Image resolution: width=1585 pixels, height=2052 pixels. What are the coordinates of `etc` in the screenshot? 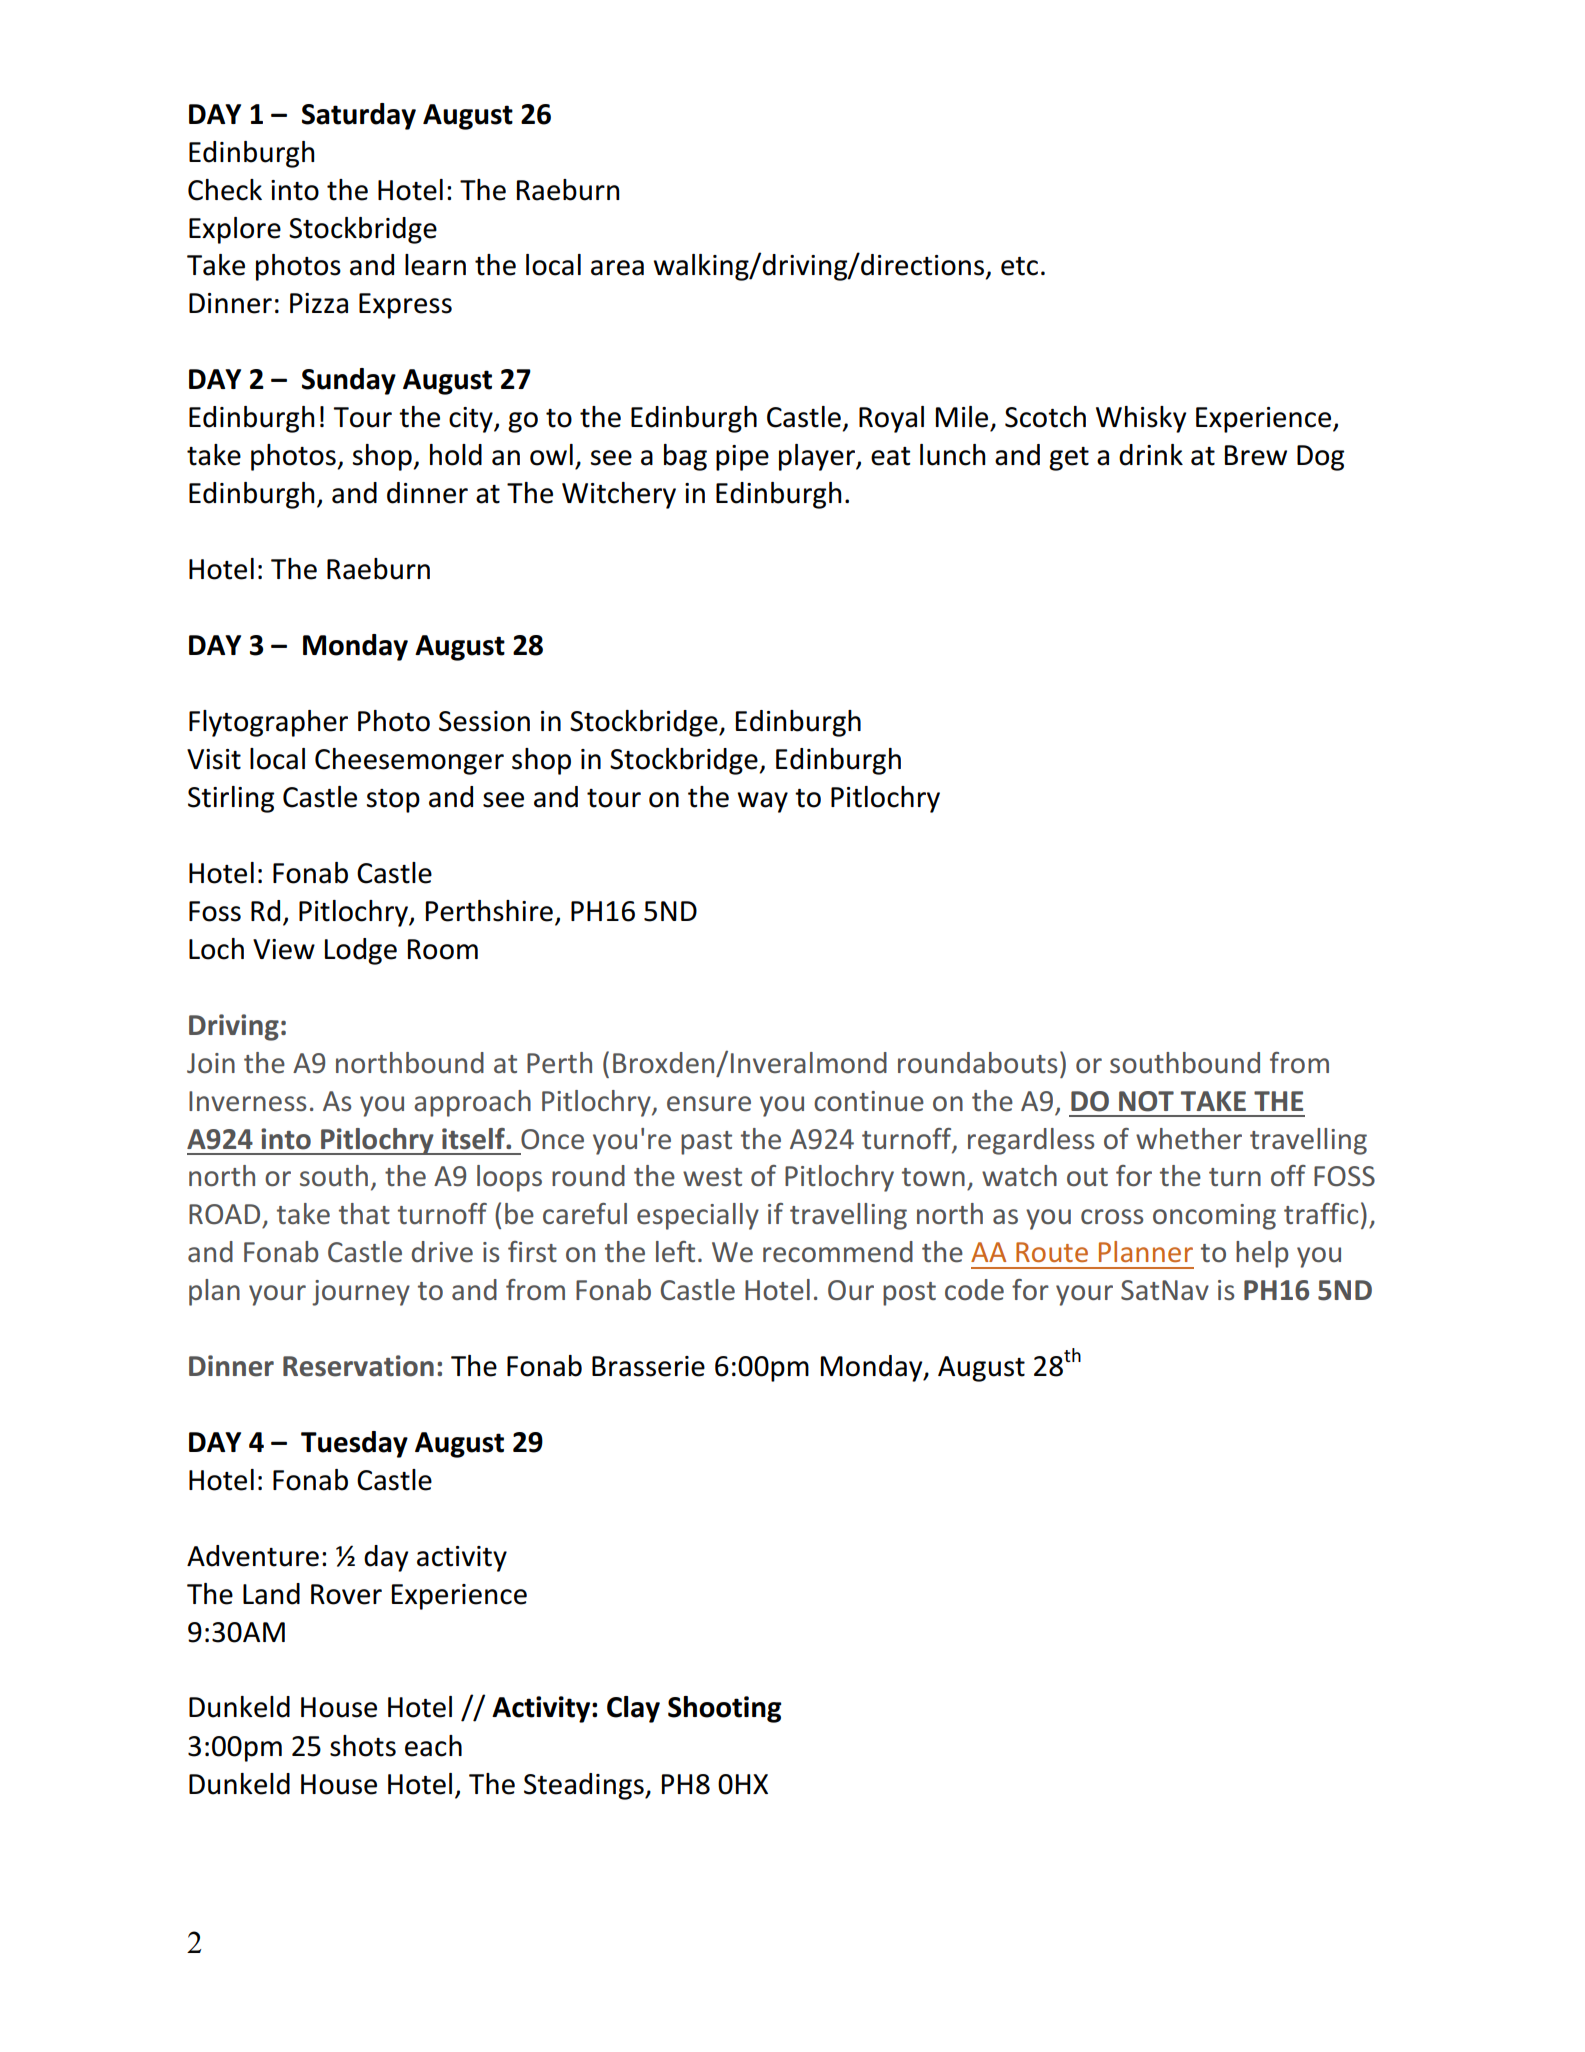 It's located at (1019, 266).
